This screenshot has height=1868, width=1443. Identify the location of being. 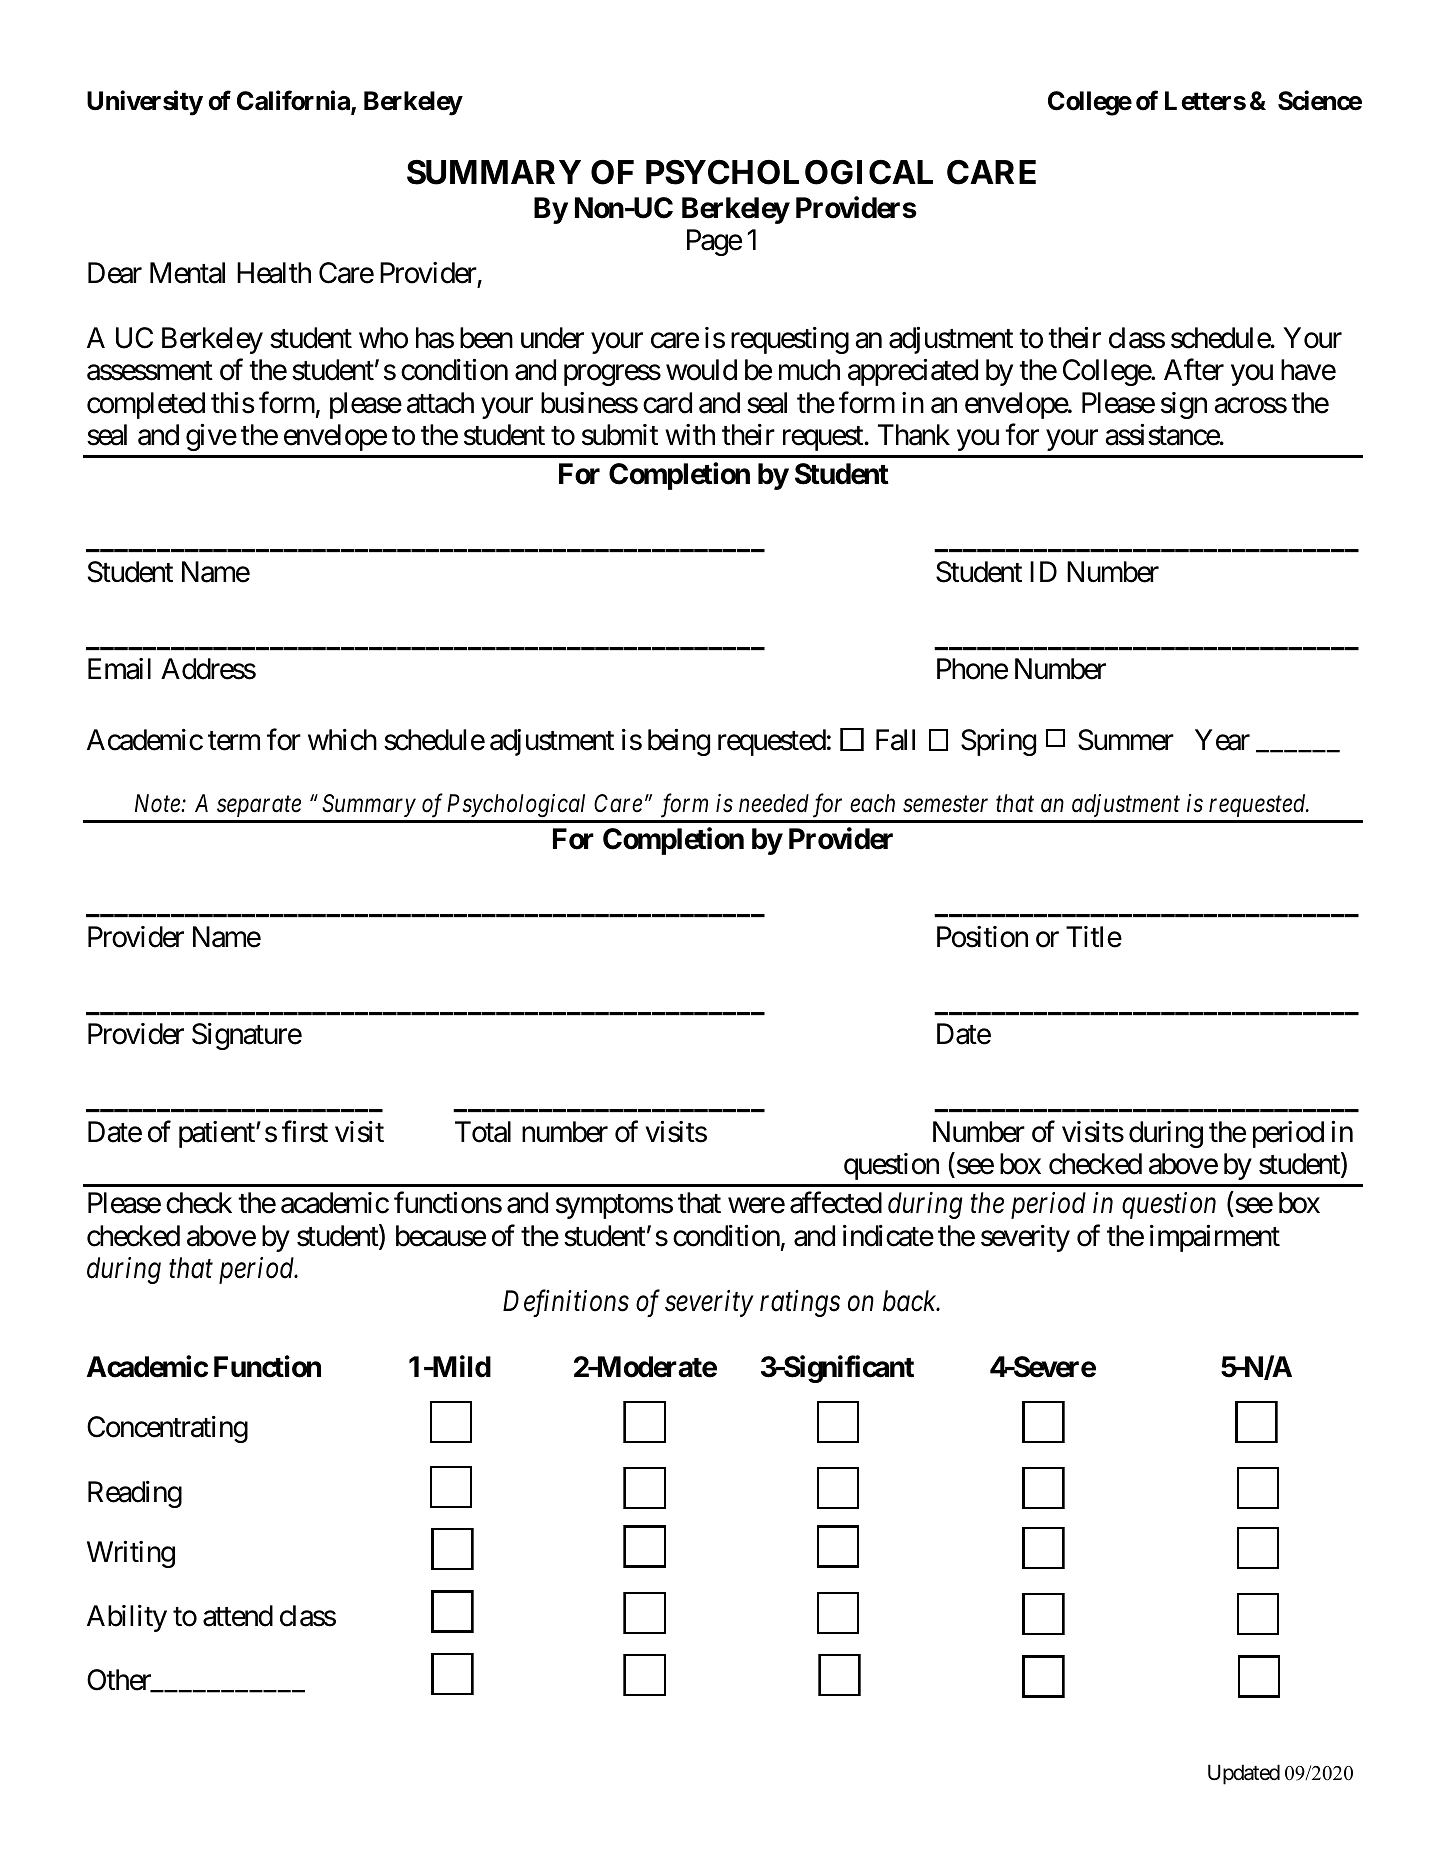
(679, 742).
